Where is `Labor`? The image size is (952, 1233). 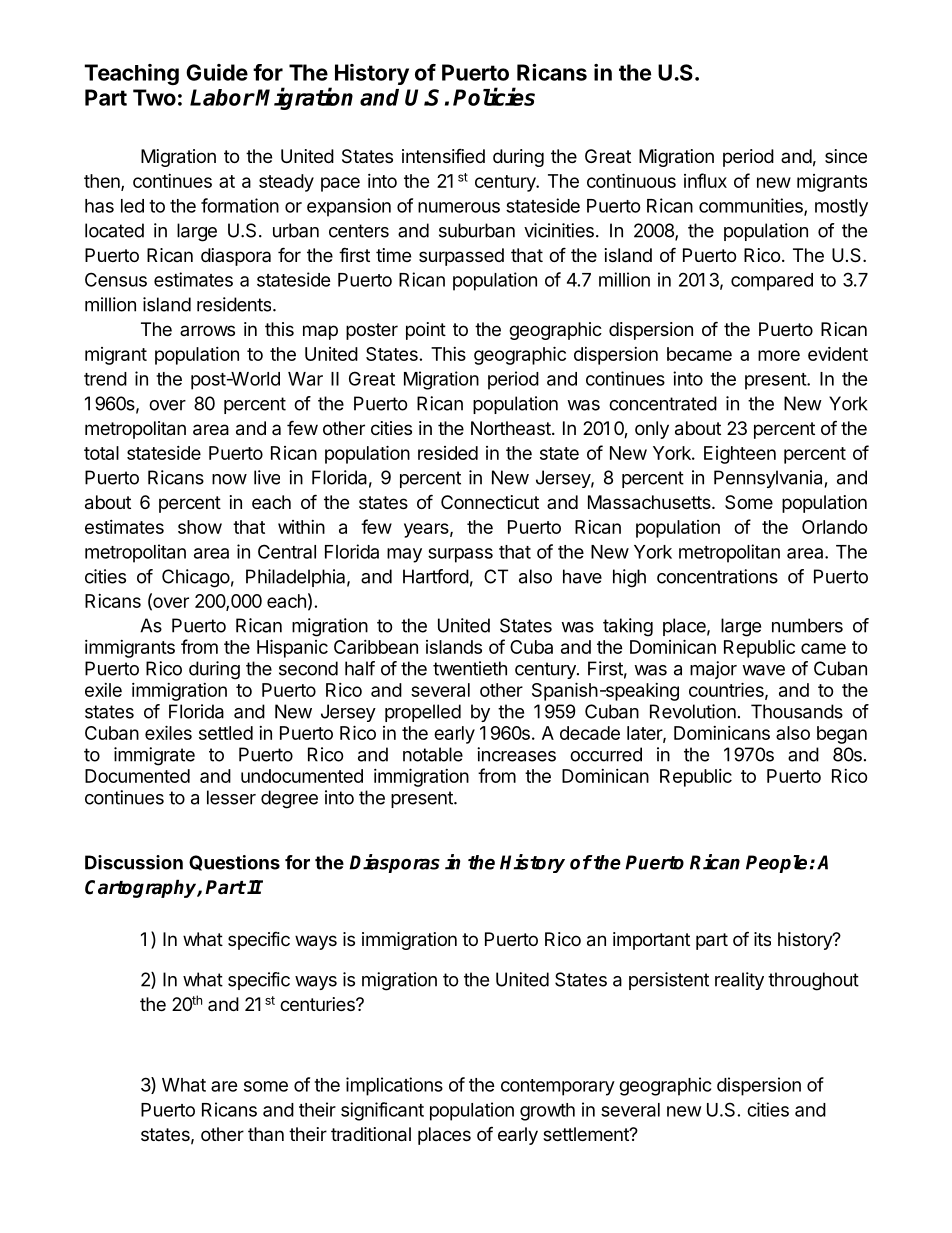 Labor is located at coordinates (222, 97).
